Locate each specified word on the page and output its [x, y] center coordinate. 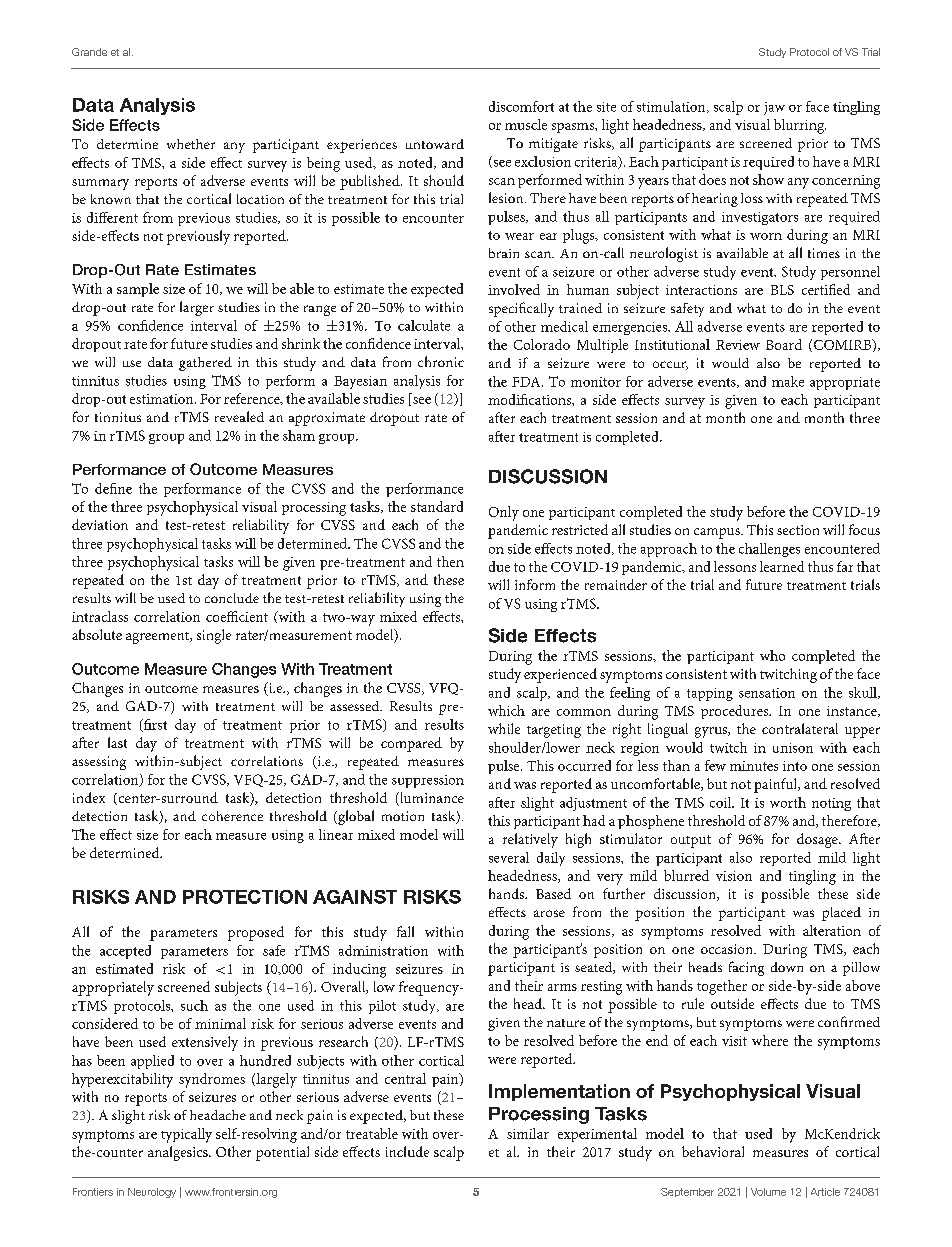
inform [535, 584]
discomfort [521, 106]
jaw [774, 108]
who [772, 655]
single [214, 636]
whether [191, 144]
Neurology [152, 1193]
